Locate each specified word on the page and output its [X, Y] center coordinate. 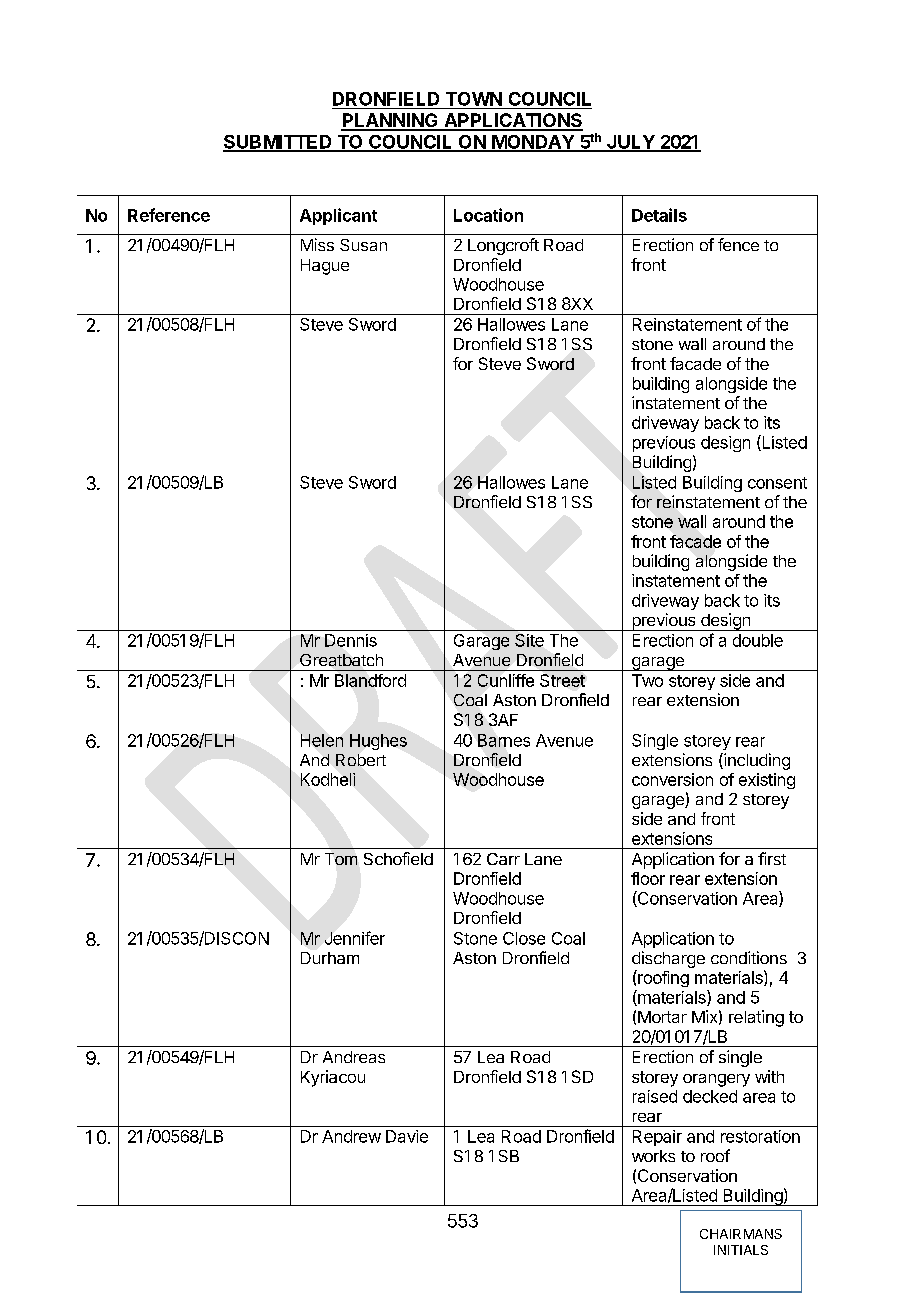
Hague [325, 267]
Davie [407, 1136]
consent [777, 483]
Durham [330, 958]
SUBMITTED [278, 143]
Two [647, 680]
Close [524, 938]
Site [529, 640]
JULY [631, 143]
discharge [668, 959]
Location [488, 215]
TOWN [474, 99]
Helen [322, 740]
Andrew [351, 1136]
